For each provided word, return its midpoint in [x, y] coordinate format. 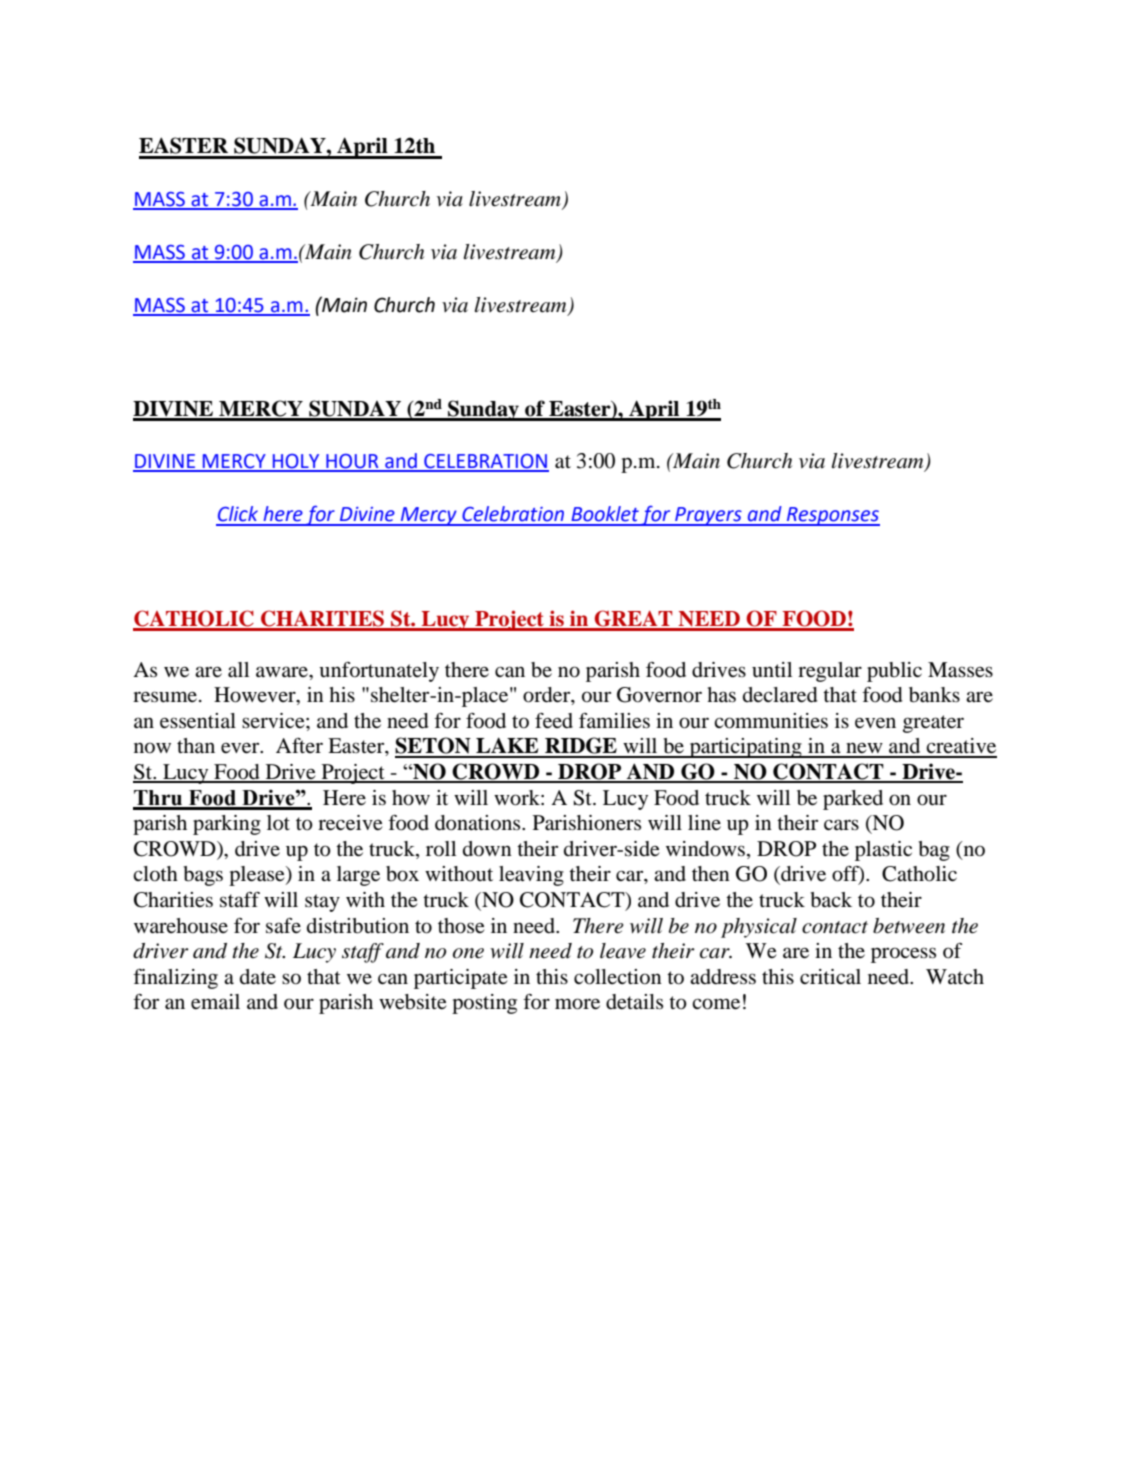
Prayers [708, 516]
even [875, 723]
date [258, 976]
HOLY [296, 462]
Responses [832, 516]
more [577, 1004]
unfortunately [379, 672]
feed [554, 721]
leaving [531, 876]
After [299, 745]
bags [203, 876]
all [238, 670]
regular [830, 672]
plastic [883, 851]
